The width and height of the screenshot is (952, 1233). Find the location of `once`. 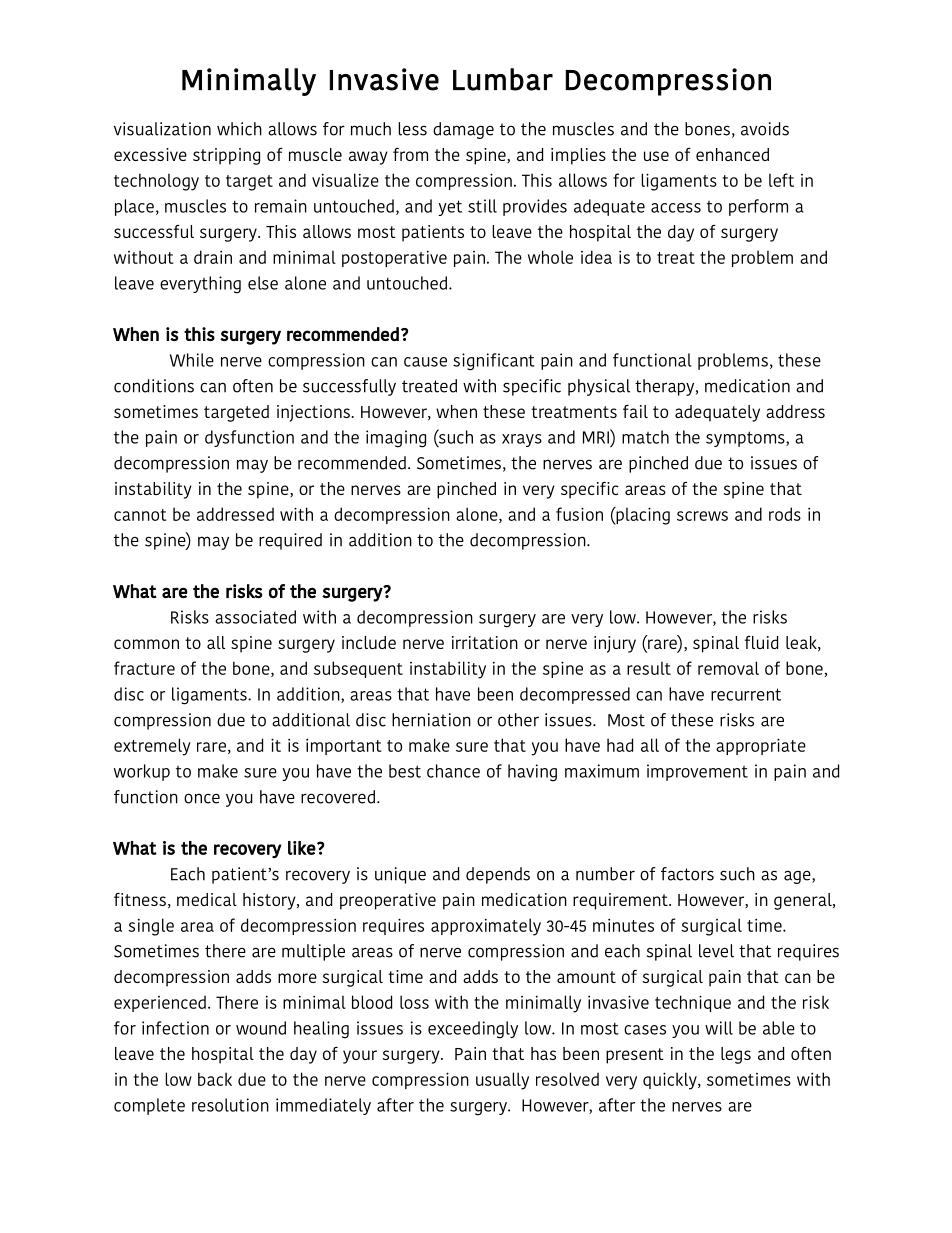

once is located at coordinates (202, 798).
